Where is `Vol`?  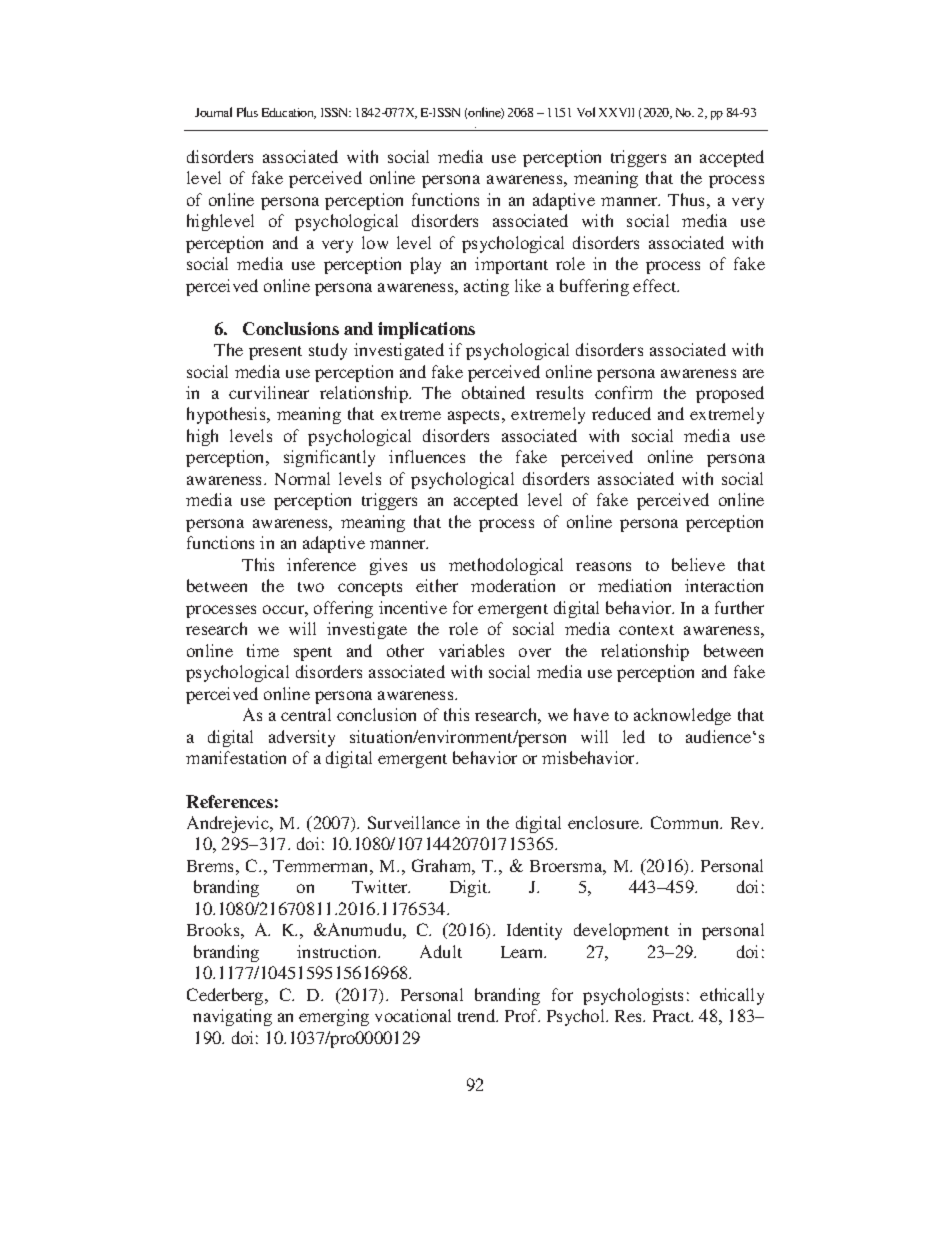
Vol is located at coordinates (586, 112).
